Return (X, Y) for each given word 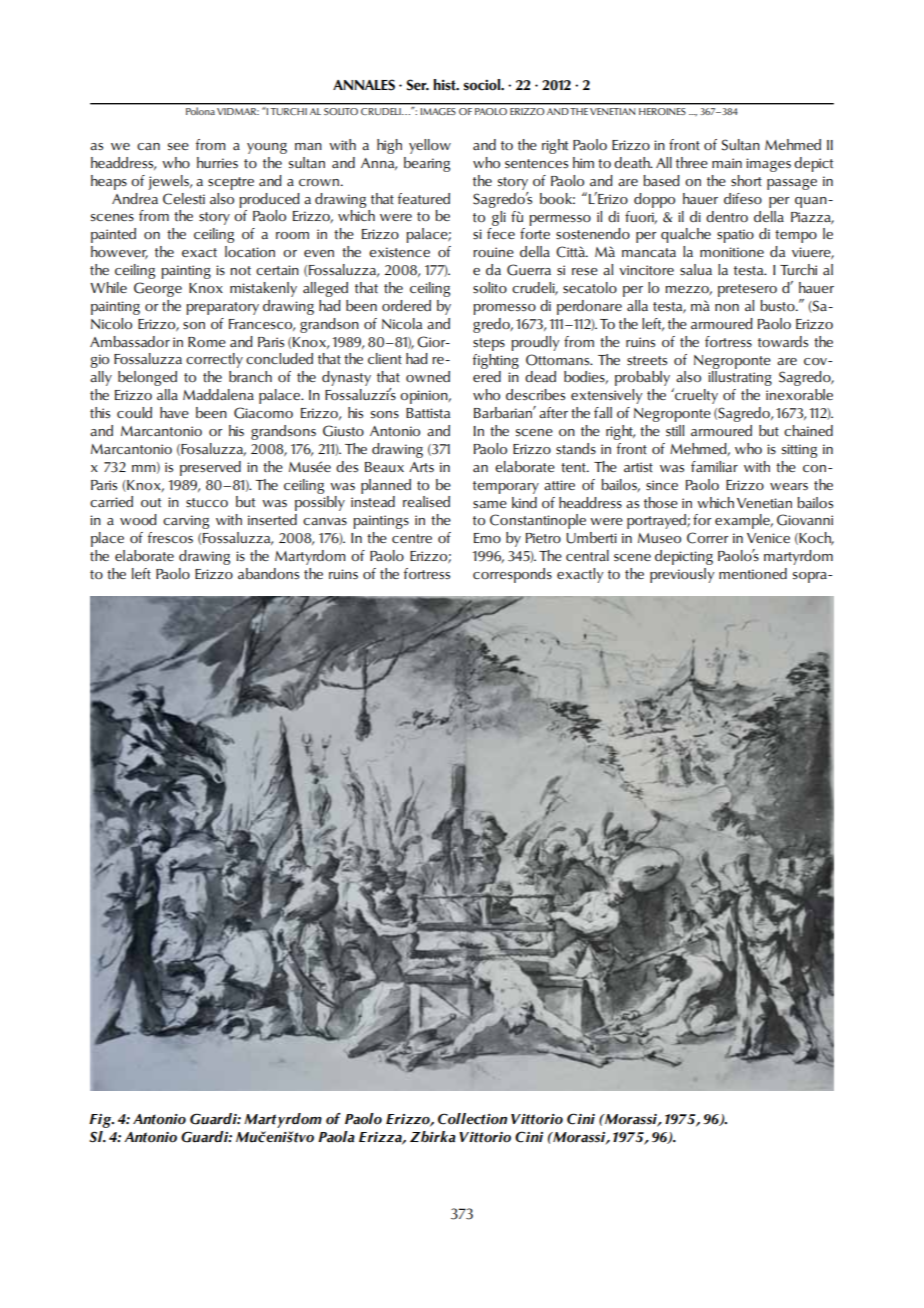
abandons (268, 574)
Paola (336, 1137)
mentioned (753, 573)
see (178, 147)
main (727, 163)
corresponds (512, 575)
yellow (430, 146)
